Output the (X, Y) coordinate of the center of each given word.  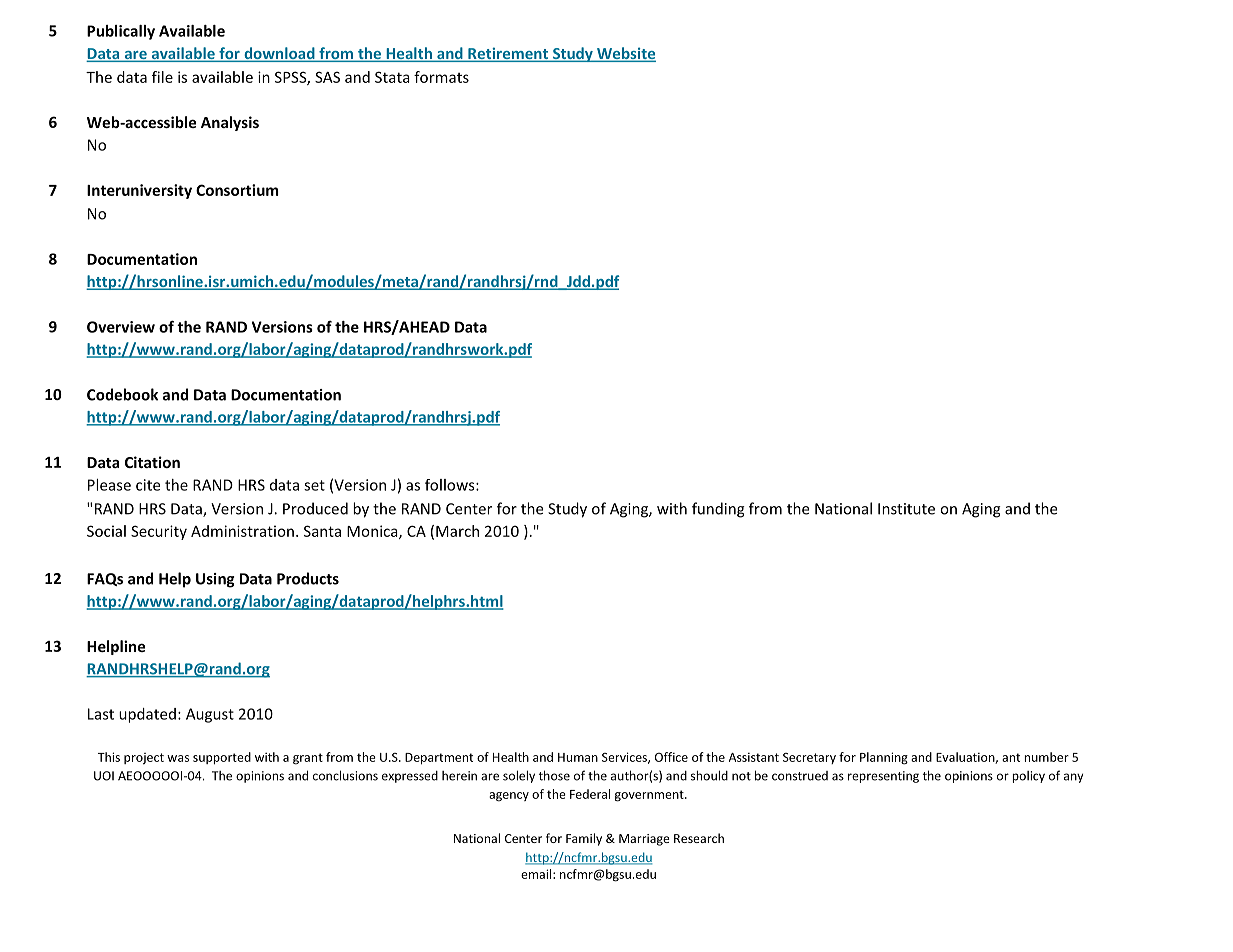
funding (718, 510)
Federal (590, 794)
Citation (152, 462)
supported (222, 758)
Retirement (508, 54)
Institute (906, 509)
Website (625, 54)
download (279, 54)
